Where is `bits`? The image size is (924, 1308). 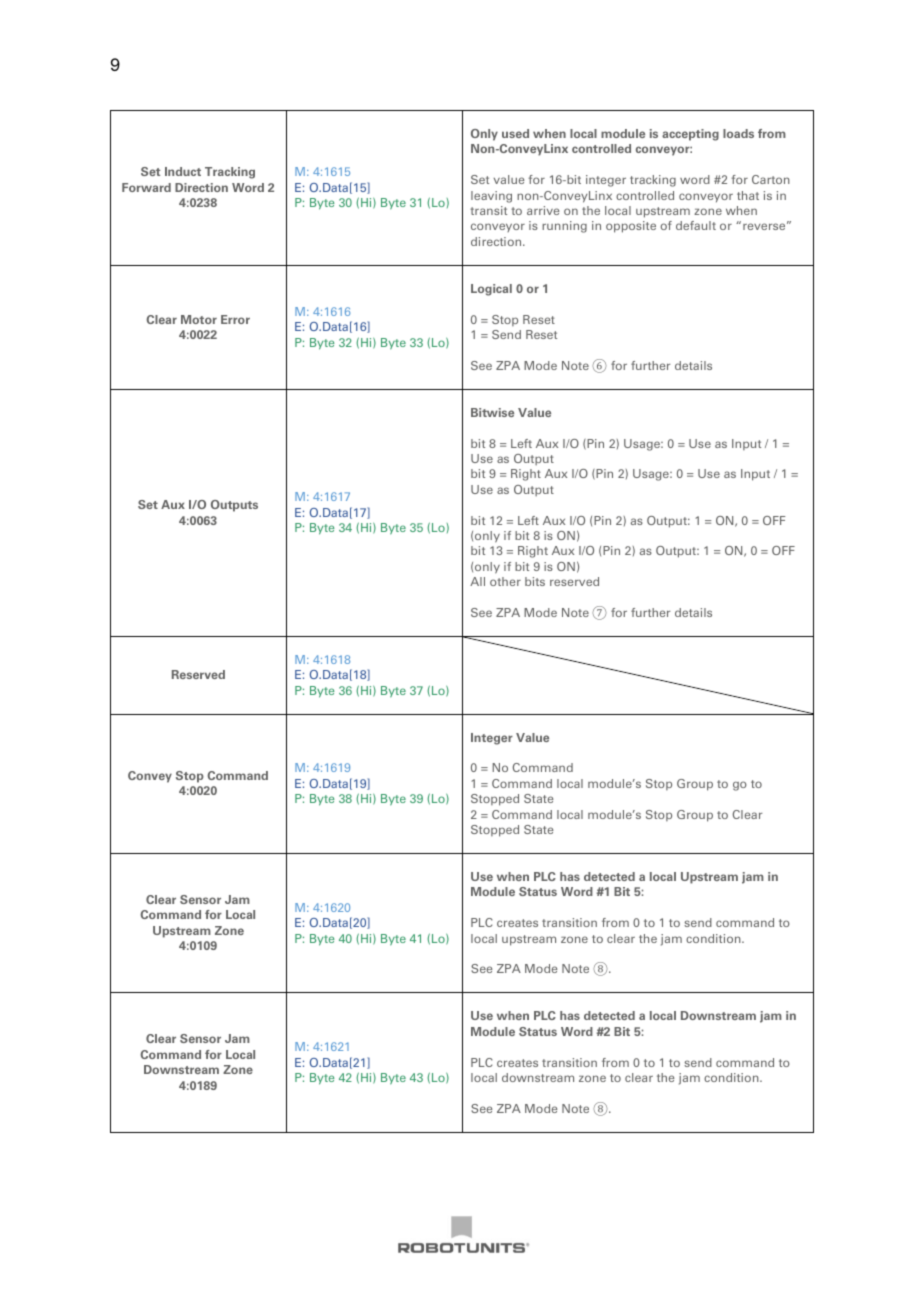
bits is located at coordinates (535, 581).
